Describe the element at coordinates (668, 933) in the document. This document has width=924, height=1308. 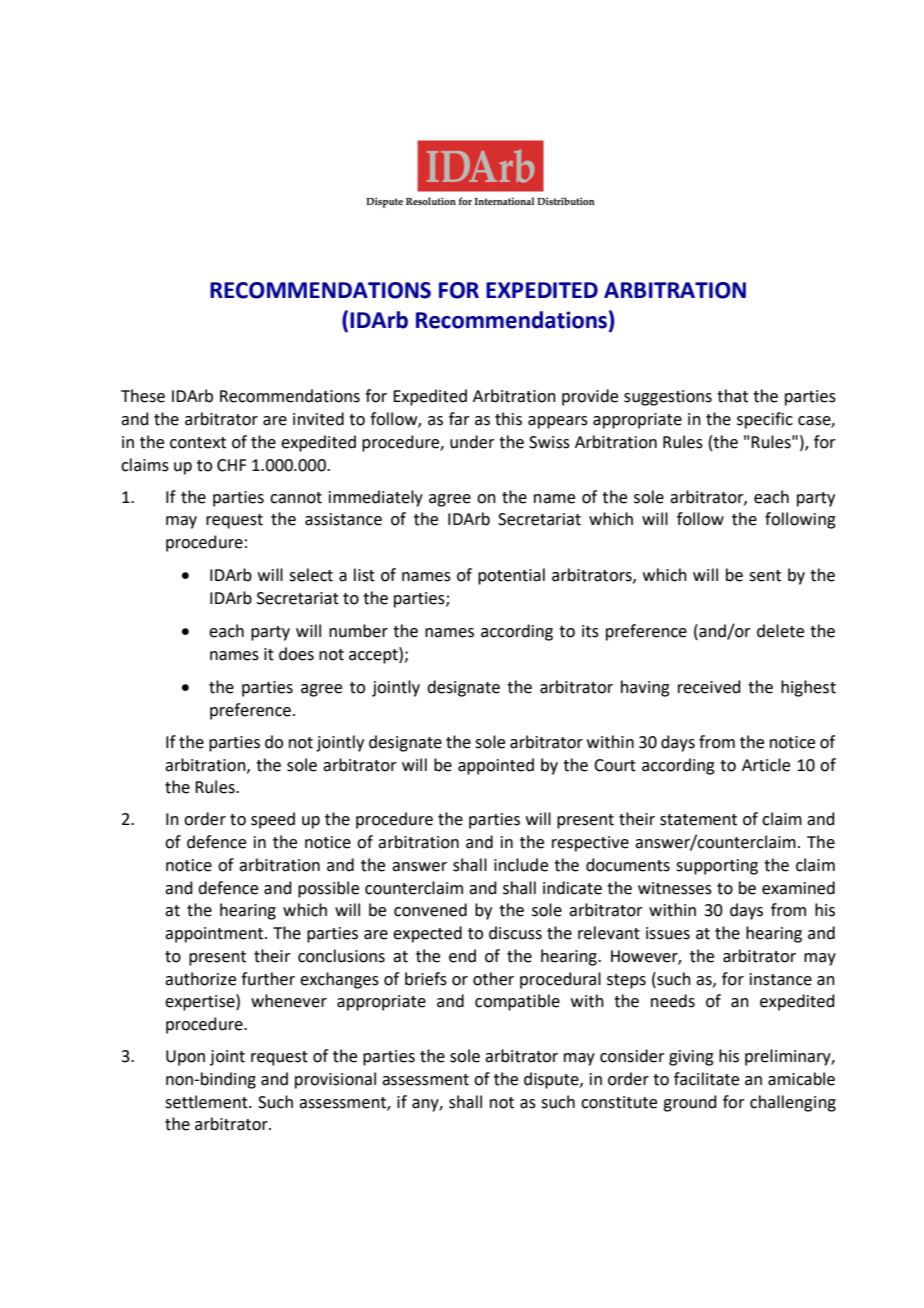
I see `issues` at that location.
